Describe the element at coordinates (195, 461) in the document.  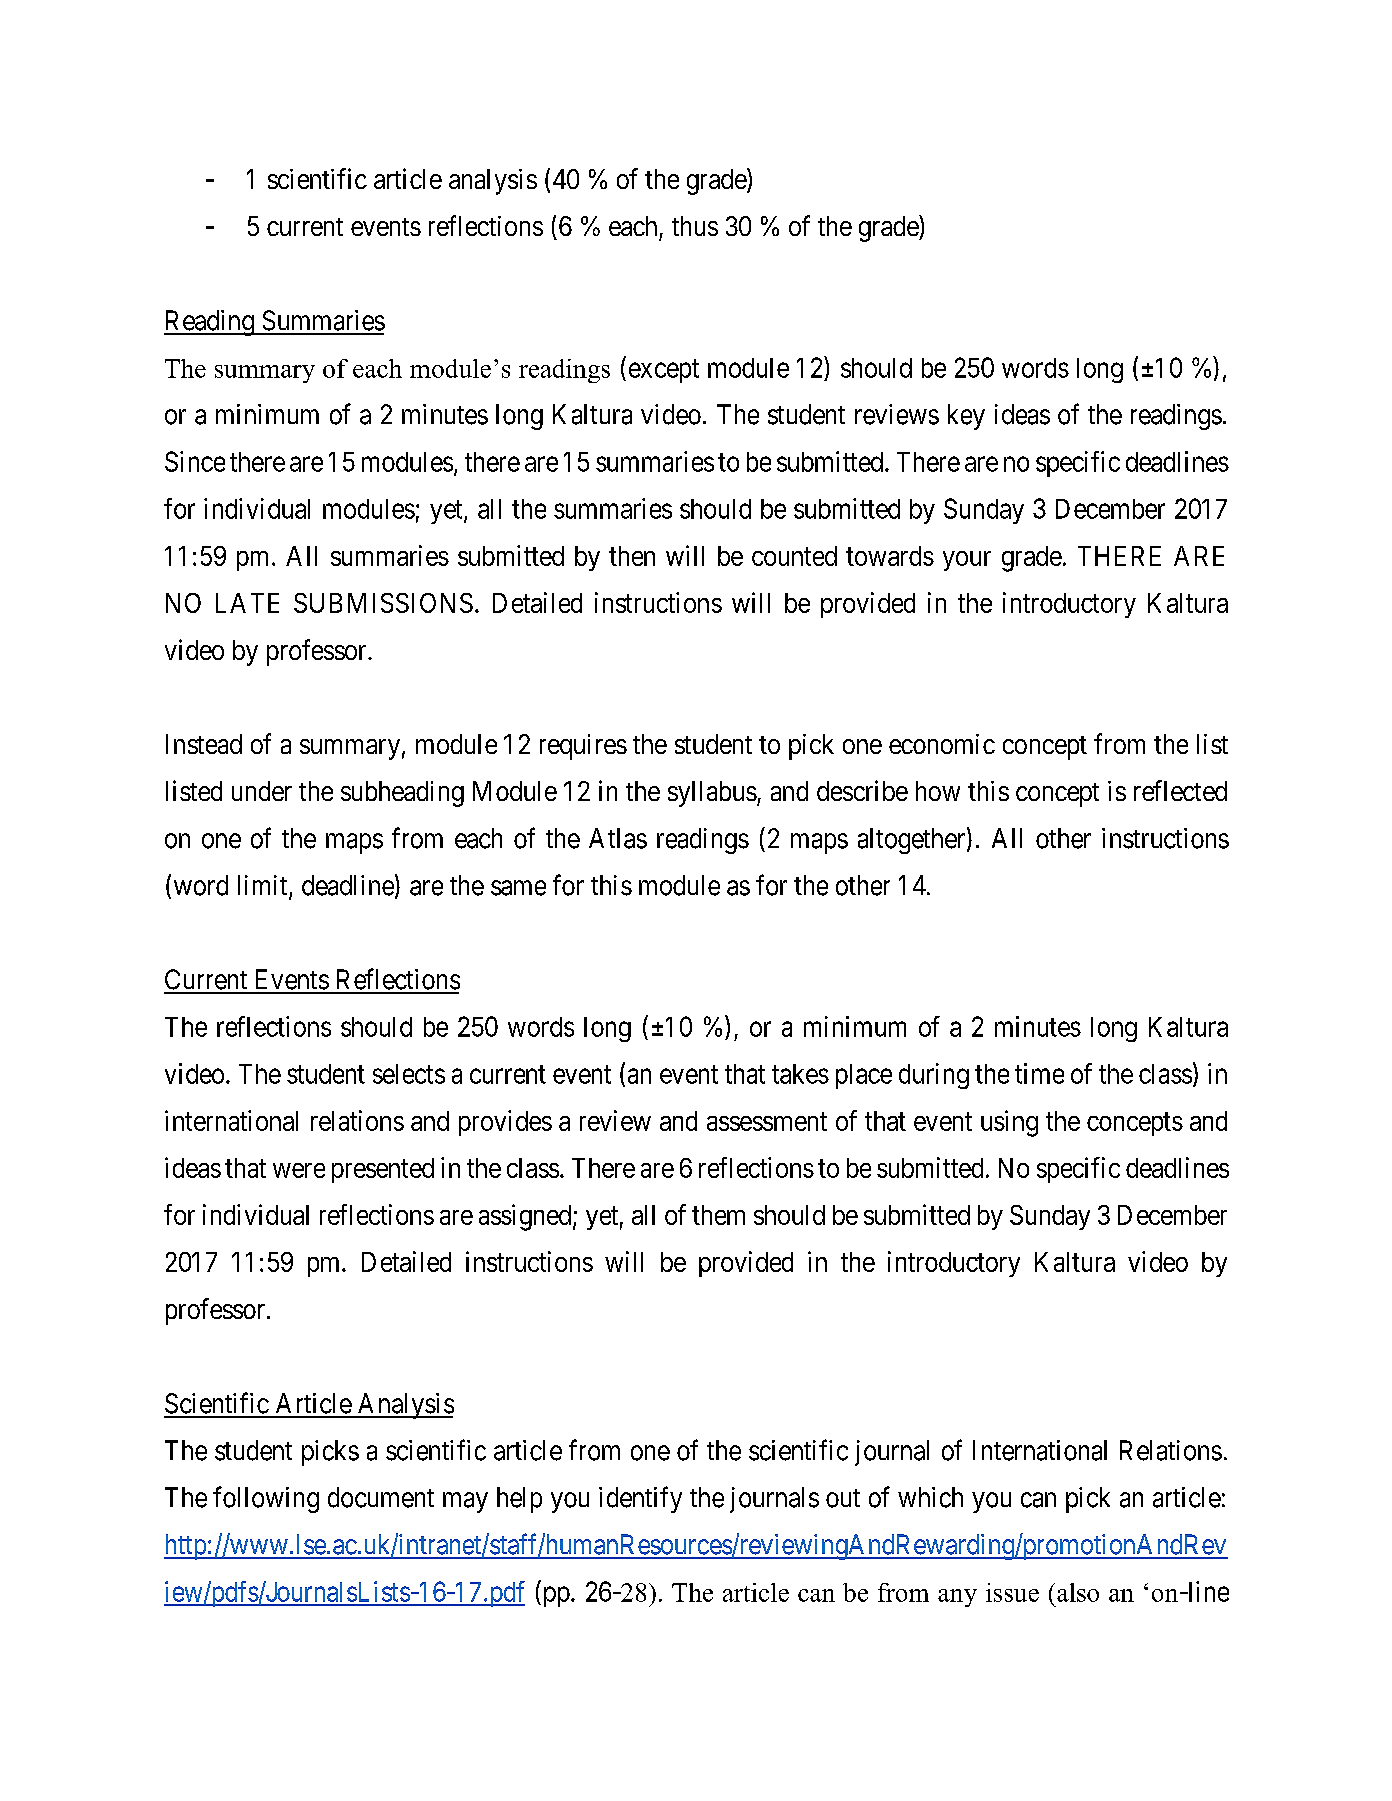
I see `Since` at that location.
